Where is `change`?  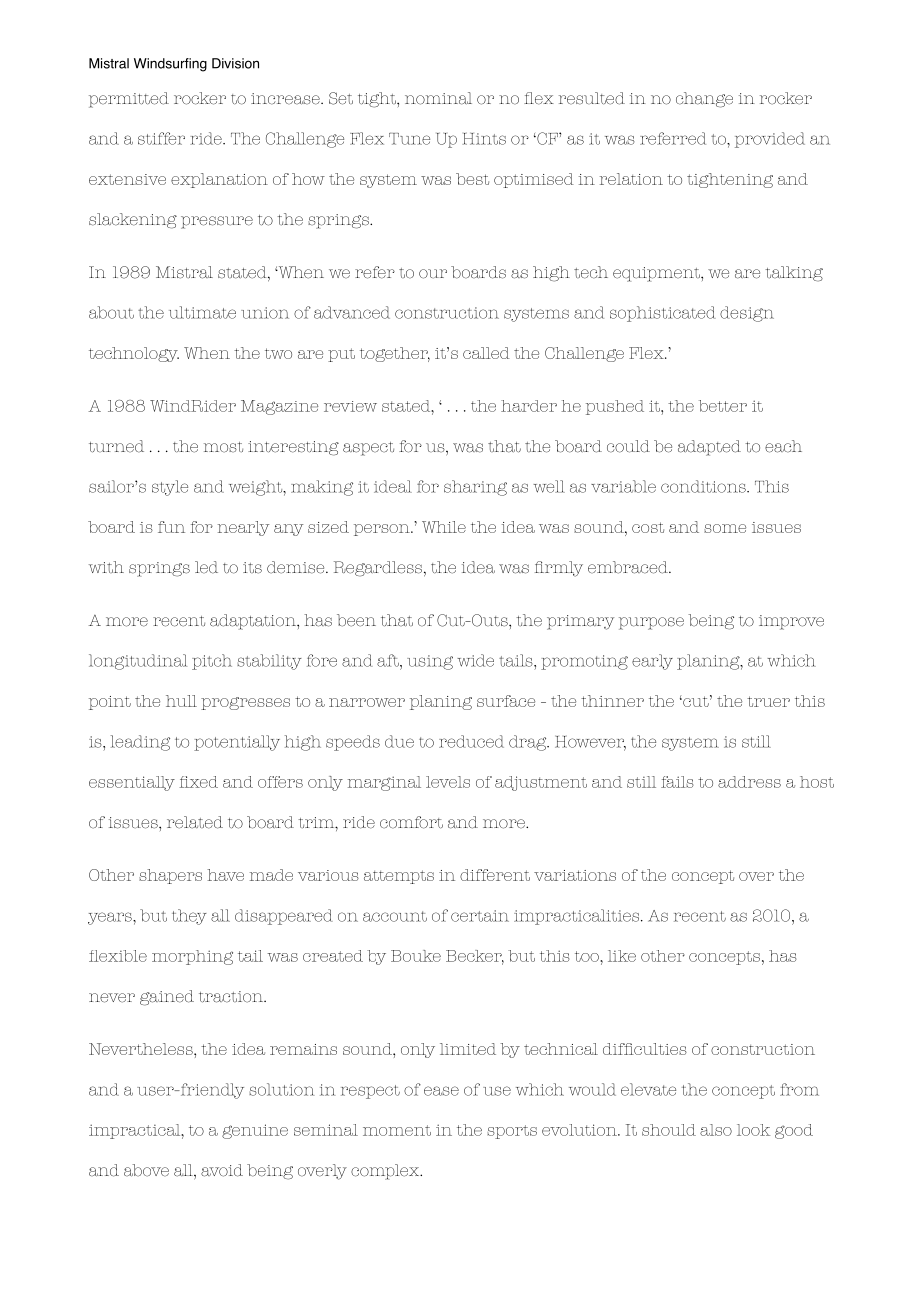 change is located at coordinates (704, 100).
